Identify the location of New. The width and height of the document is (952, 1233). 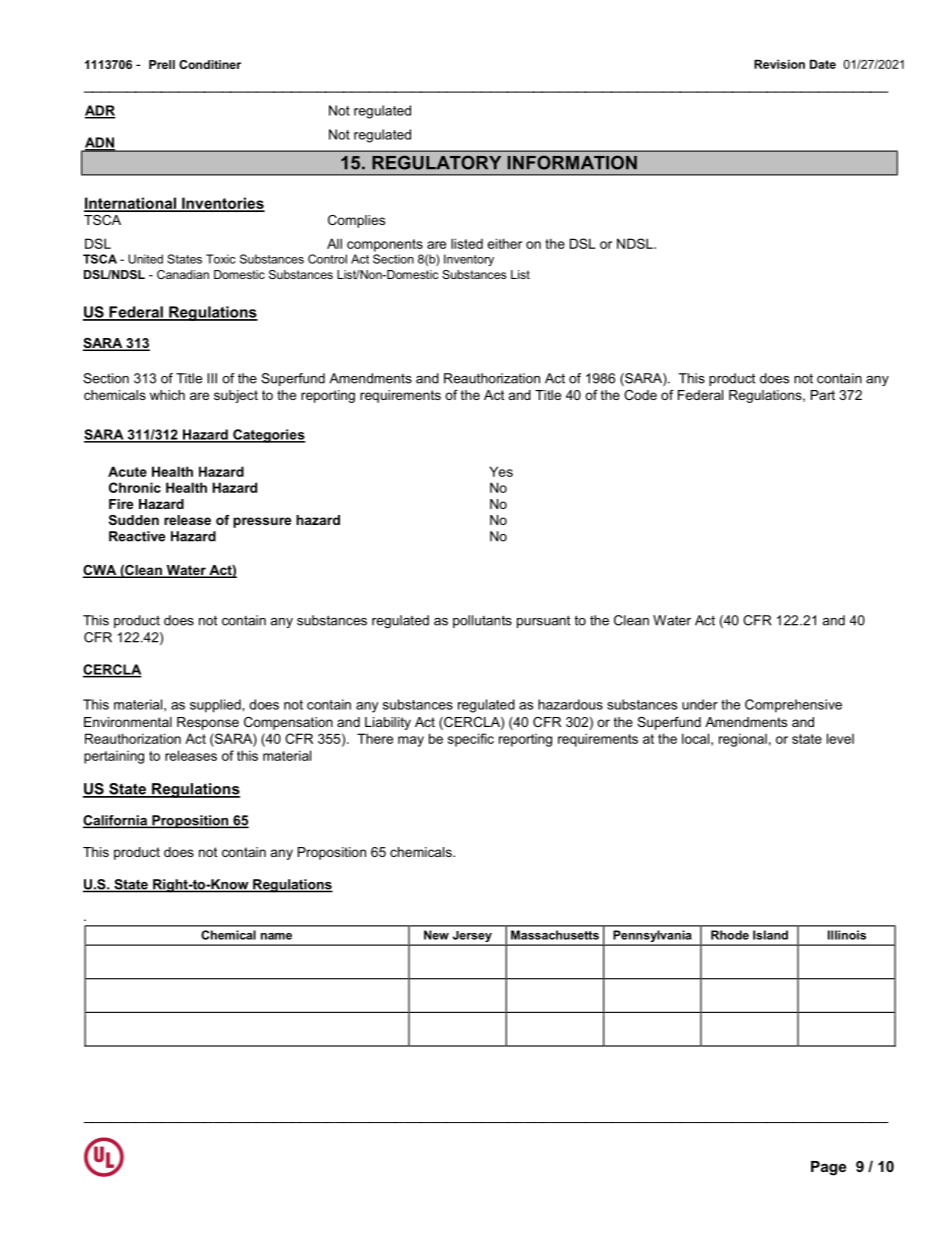
(436, 935).
